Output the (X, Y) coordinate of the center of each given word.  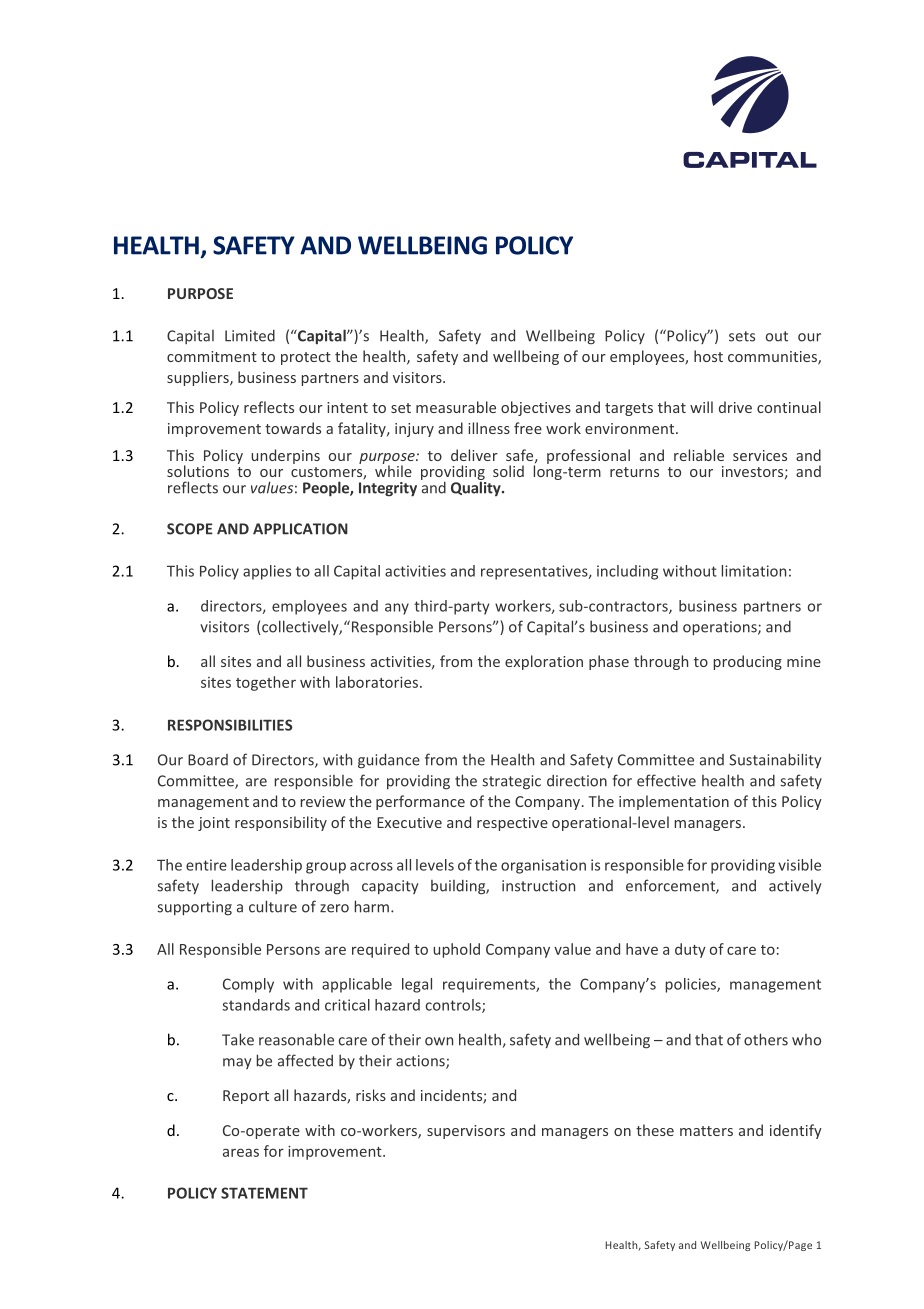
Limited (250, 336)
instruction (538, 886)
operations (721, 628)
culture (273, 906)
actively (795, 887)
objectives (536, 408)
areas (241, 1152)
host (708, 356)
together (266, 683)
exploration (544, 662)
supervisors (466, 1132)
